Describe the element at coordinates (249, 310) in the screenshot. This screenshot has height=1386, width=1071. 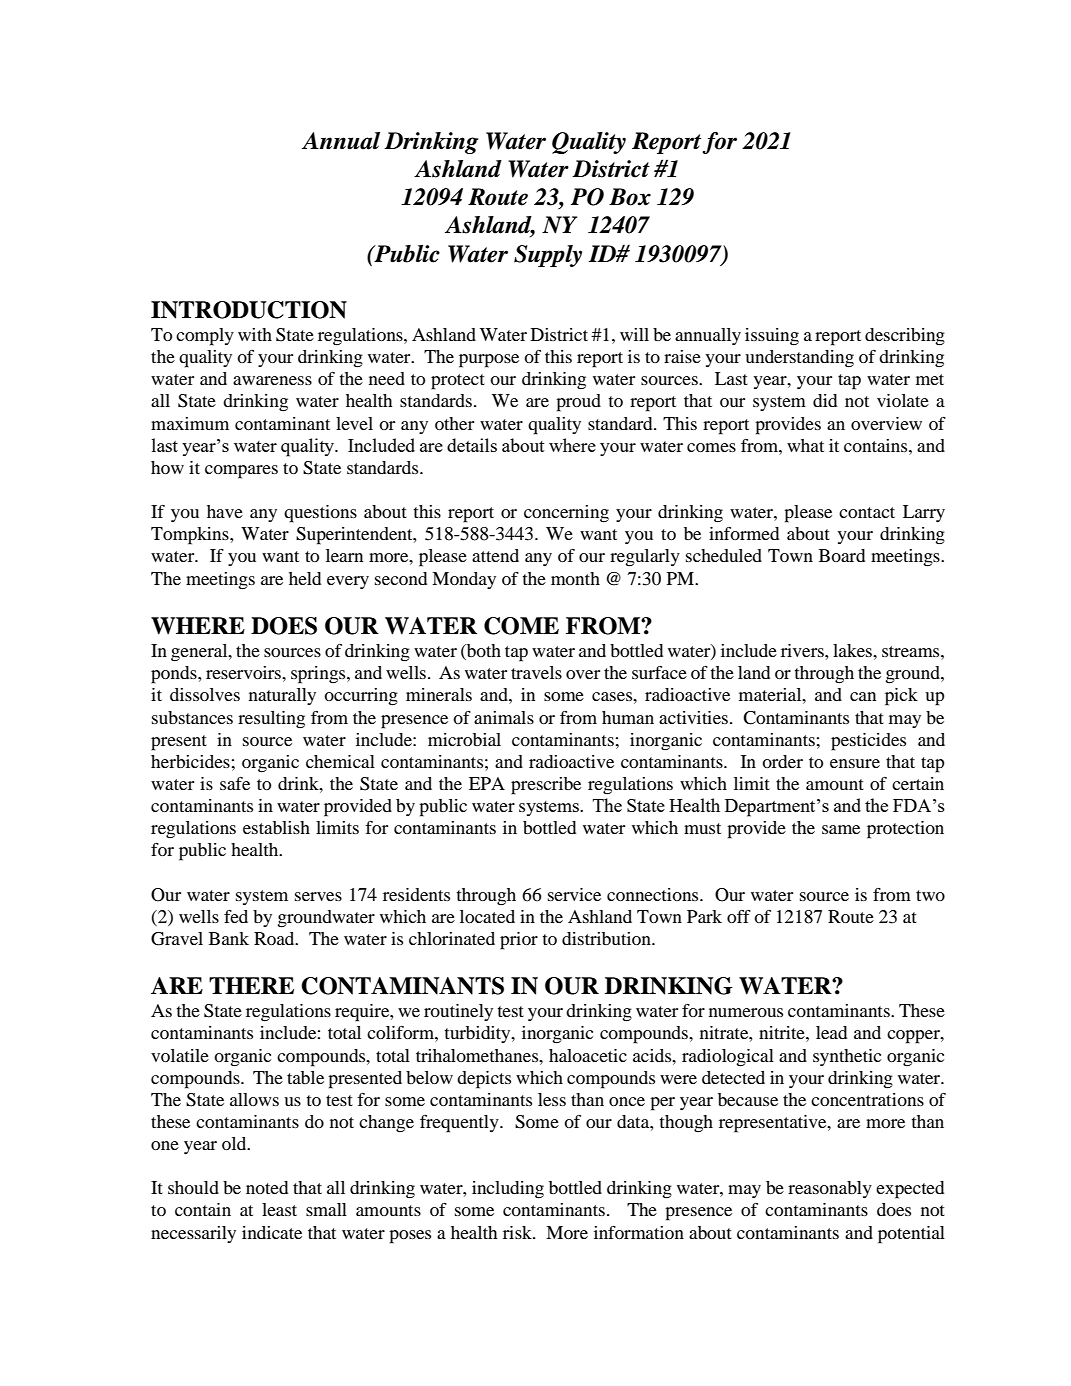
I see `INTRODUCTION` at that location.
